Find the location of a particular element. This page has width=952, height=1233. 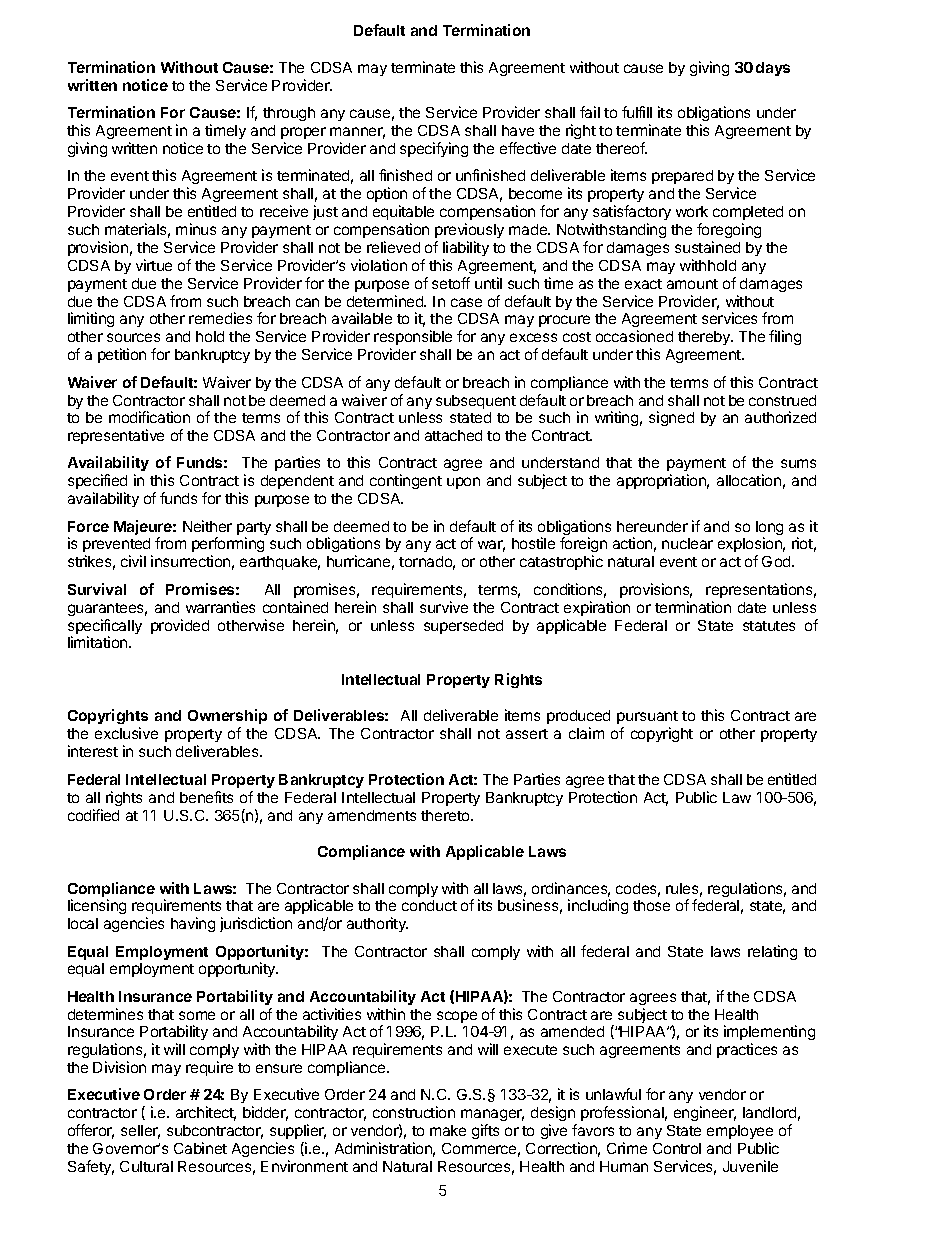

through is located at coordinates (289, 114).
